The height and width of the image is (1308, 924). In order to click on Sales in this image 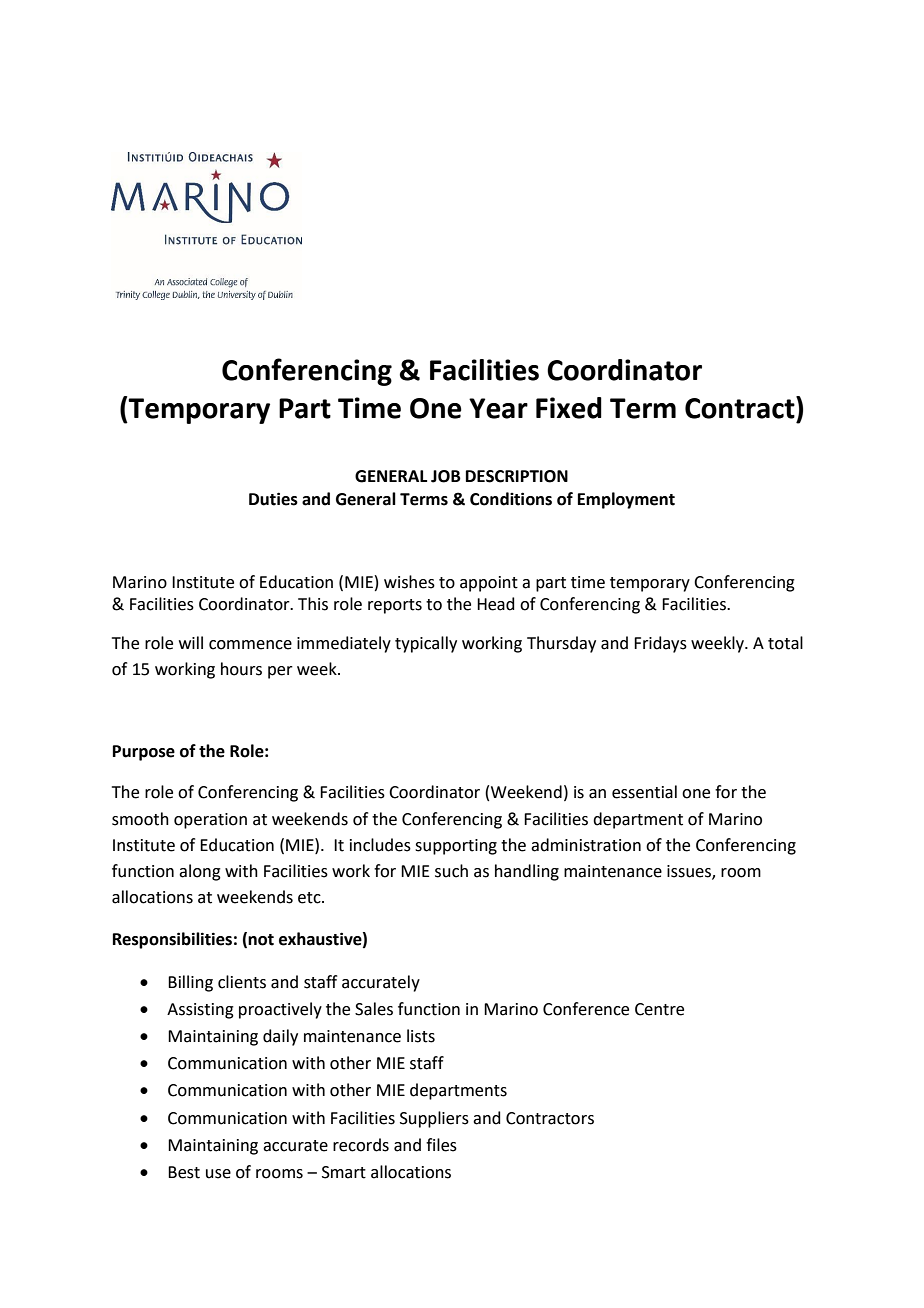, I will do `click(374, 1009)`.
